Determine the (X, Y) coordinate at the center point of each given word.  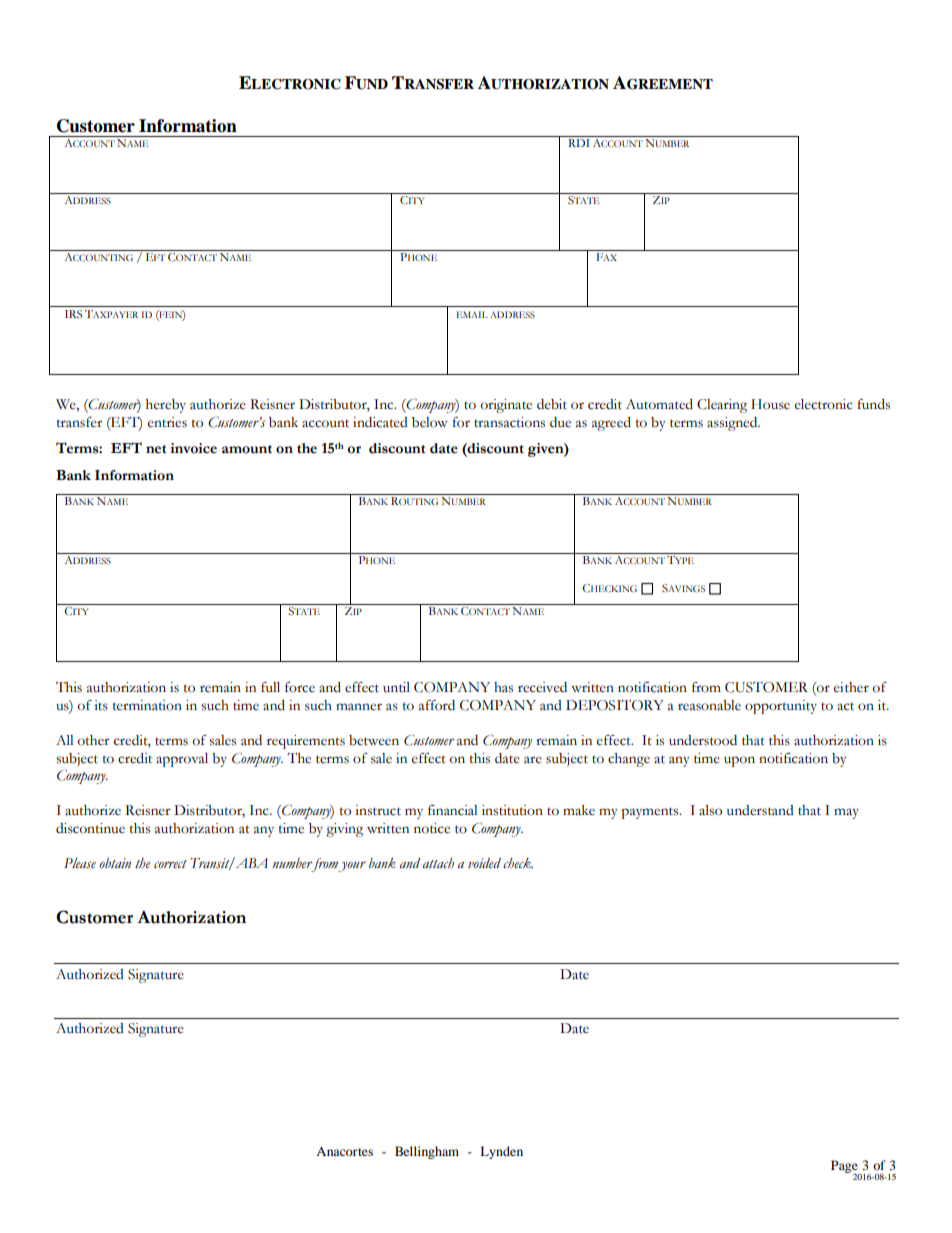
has (503, 687)
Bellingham (427, 1152)
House (770, 404)
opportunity (781, 707)
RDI (579, 143)
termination (147, 705)
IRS (73, 314)
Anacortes (344, 1151)
